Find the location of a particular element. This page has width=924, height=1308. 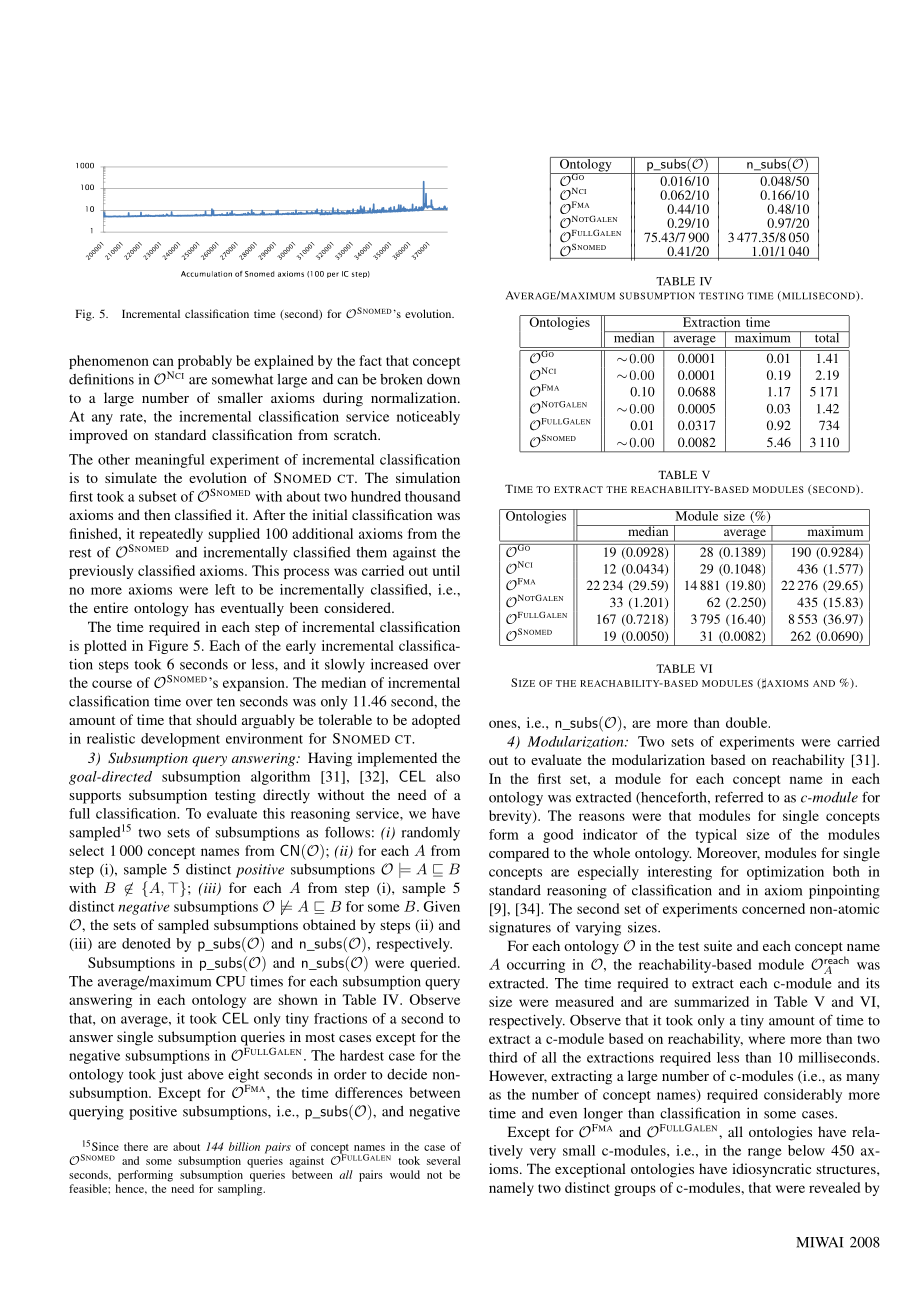

concerned is located at coordinates (773, 908).
